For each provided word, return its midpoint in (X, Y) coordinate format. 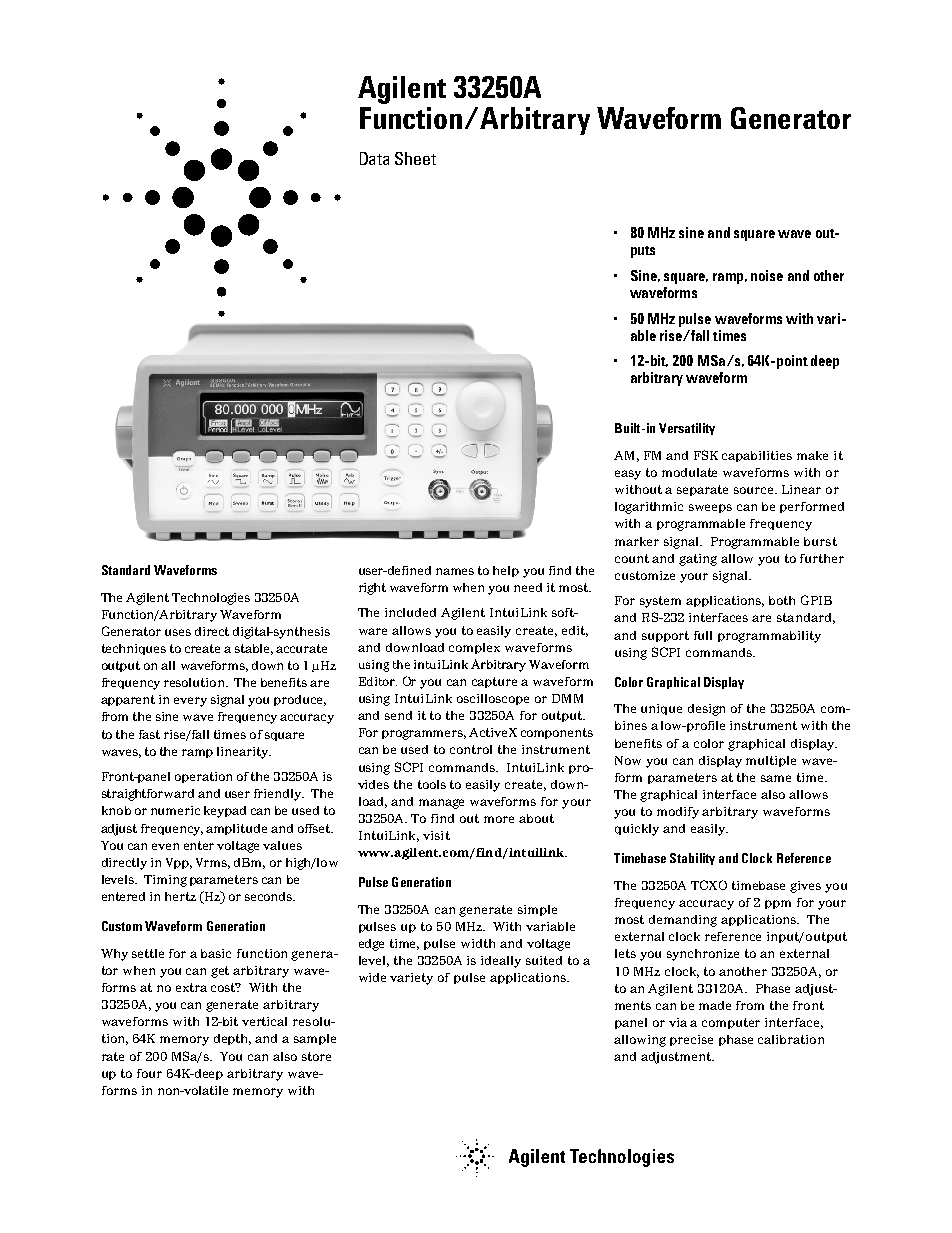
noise (767, 275)
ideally (501, 962)
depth (232, 1039)
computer (731, 1023)
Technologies (211, 599)
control (471, 749)
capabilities (757, 456)
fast (149, 734)
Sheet (415, 158)
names (455, 571)
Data (374, 158)
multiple (771, 761)
